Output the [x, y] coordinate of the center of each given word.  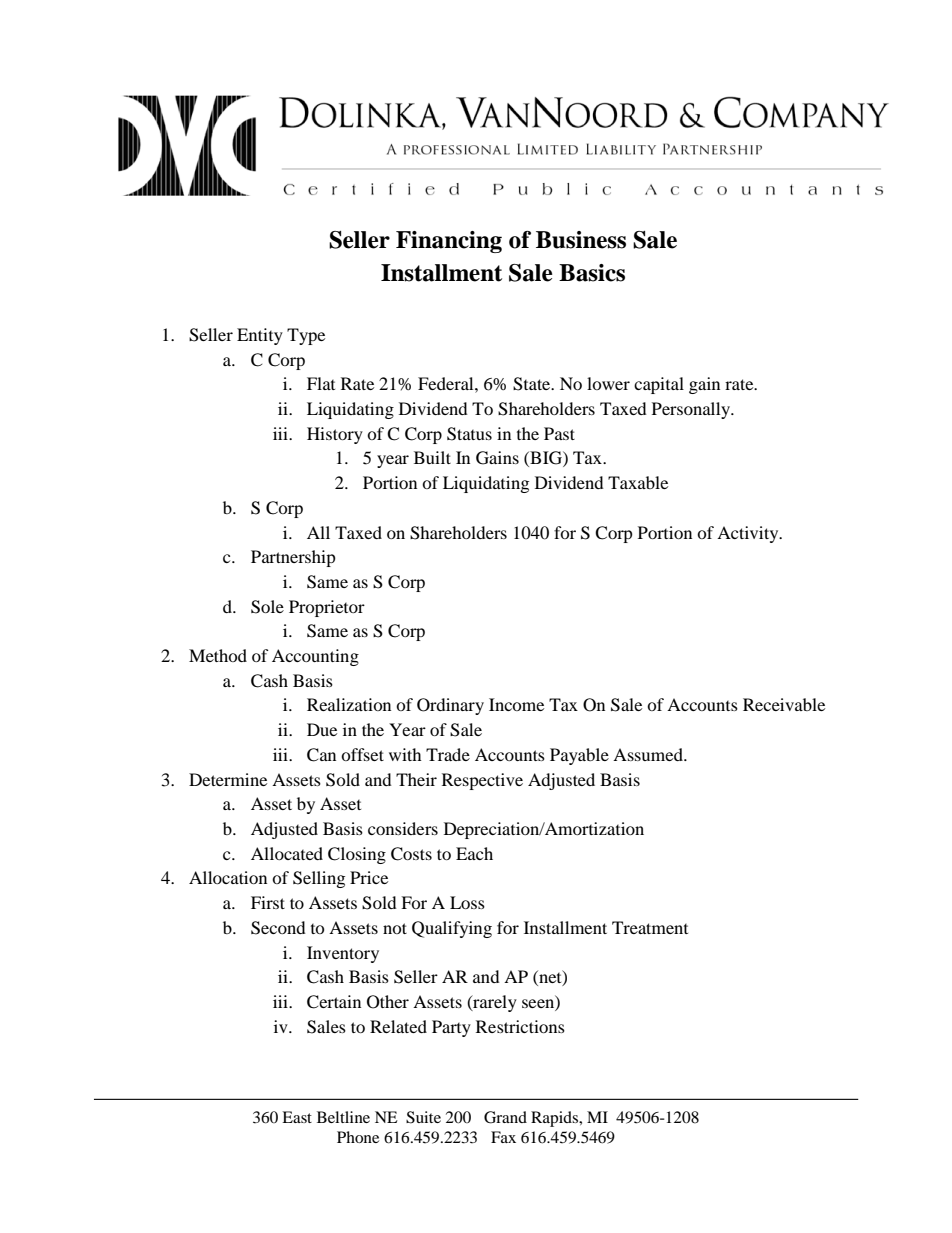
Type [306, 336]
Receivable [784, 704]
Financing [449, 242]
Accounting [315, 657]
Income [516, 704]
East [297, 1117]
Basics [592, 273]
